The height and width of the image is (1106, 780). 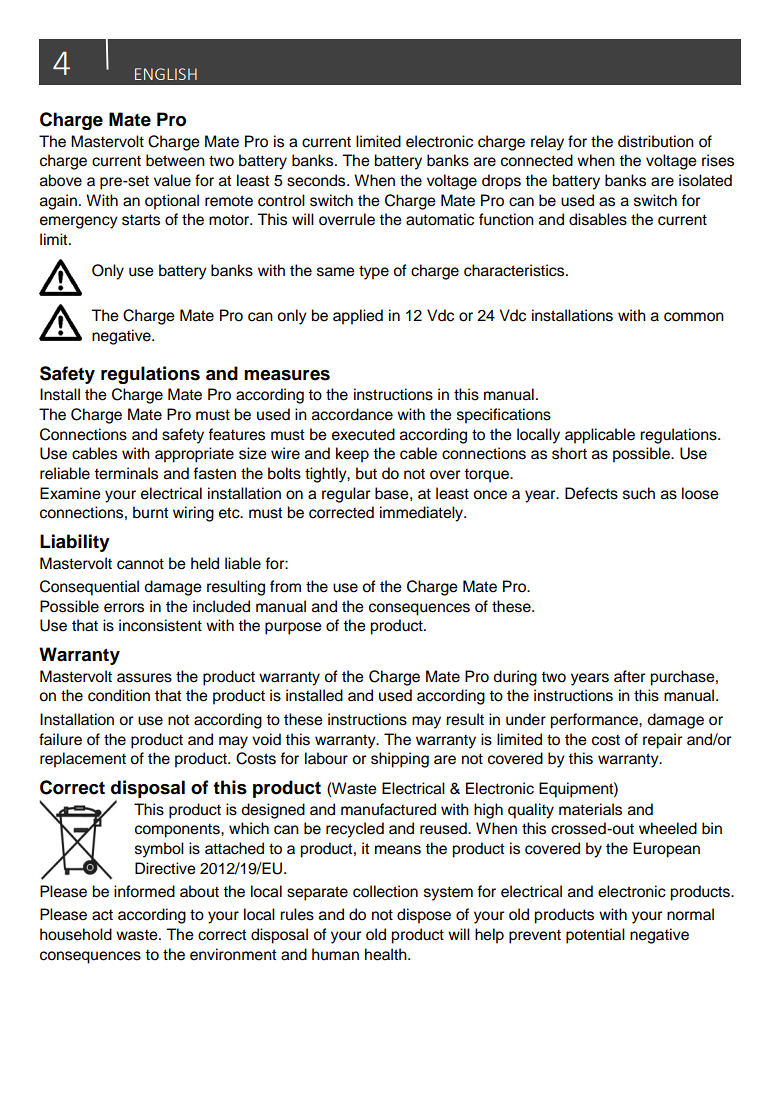 What do you see at coordinates (639, 493) in the image?
I see `such` at bounding box center [639, 493].
